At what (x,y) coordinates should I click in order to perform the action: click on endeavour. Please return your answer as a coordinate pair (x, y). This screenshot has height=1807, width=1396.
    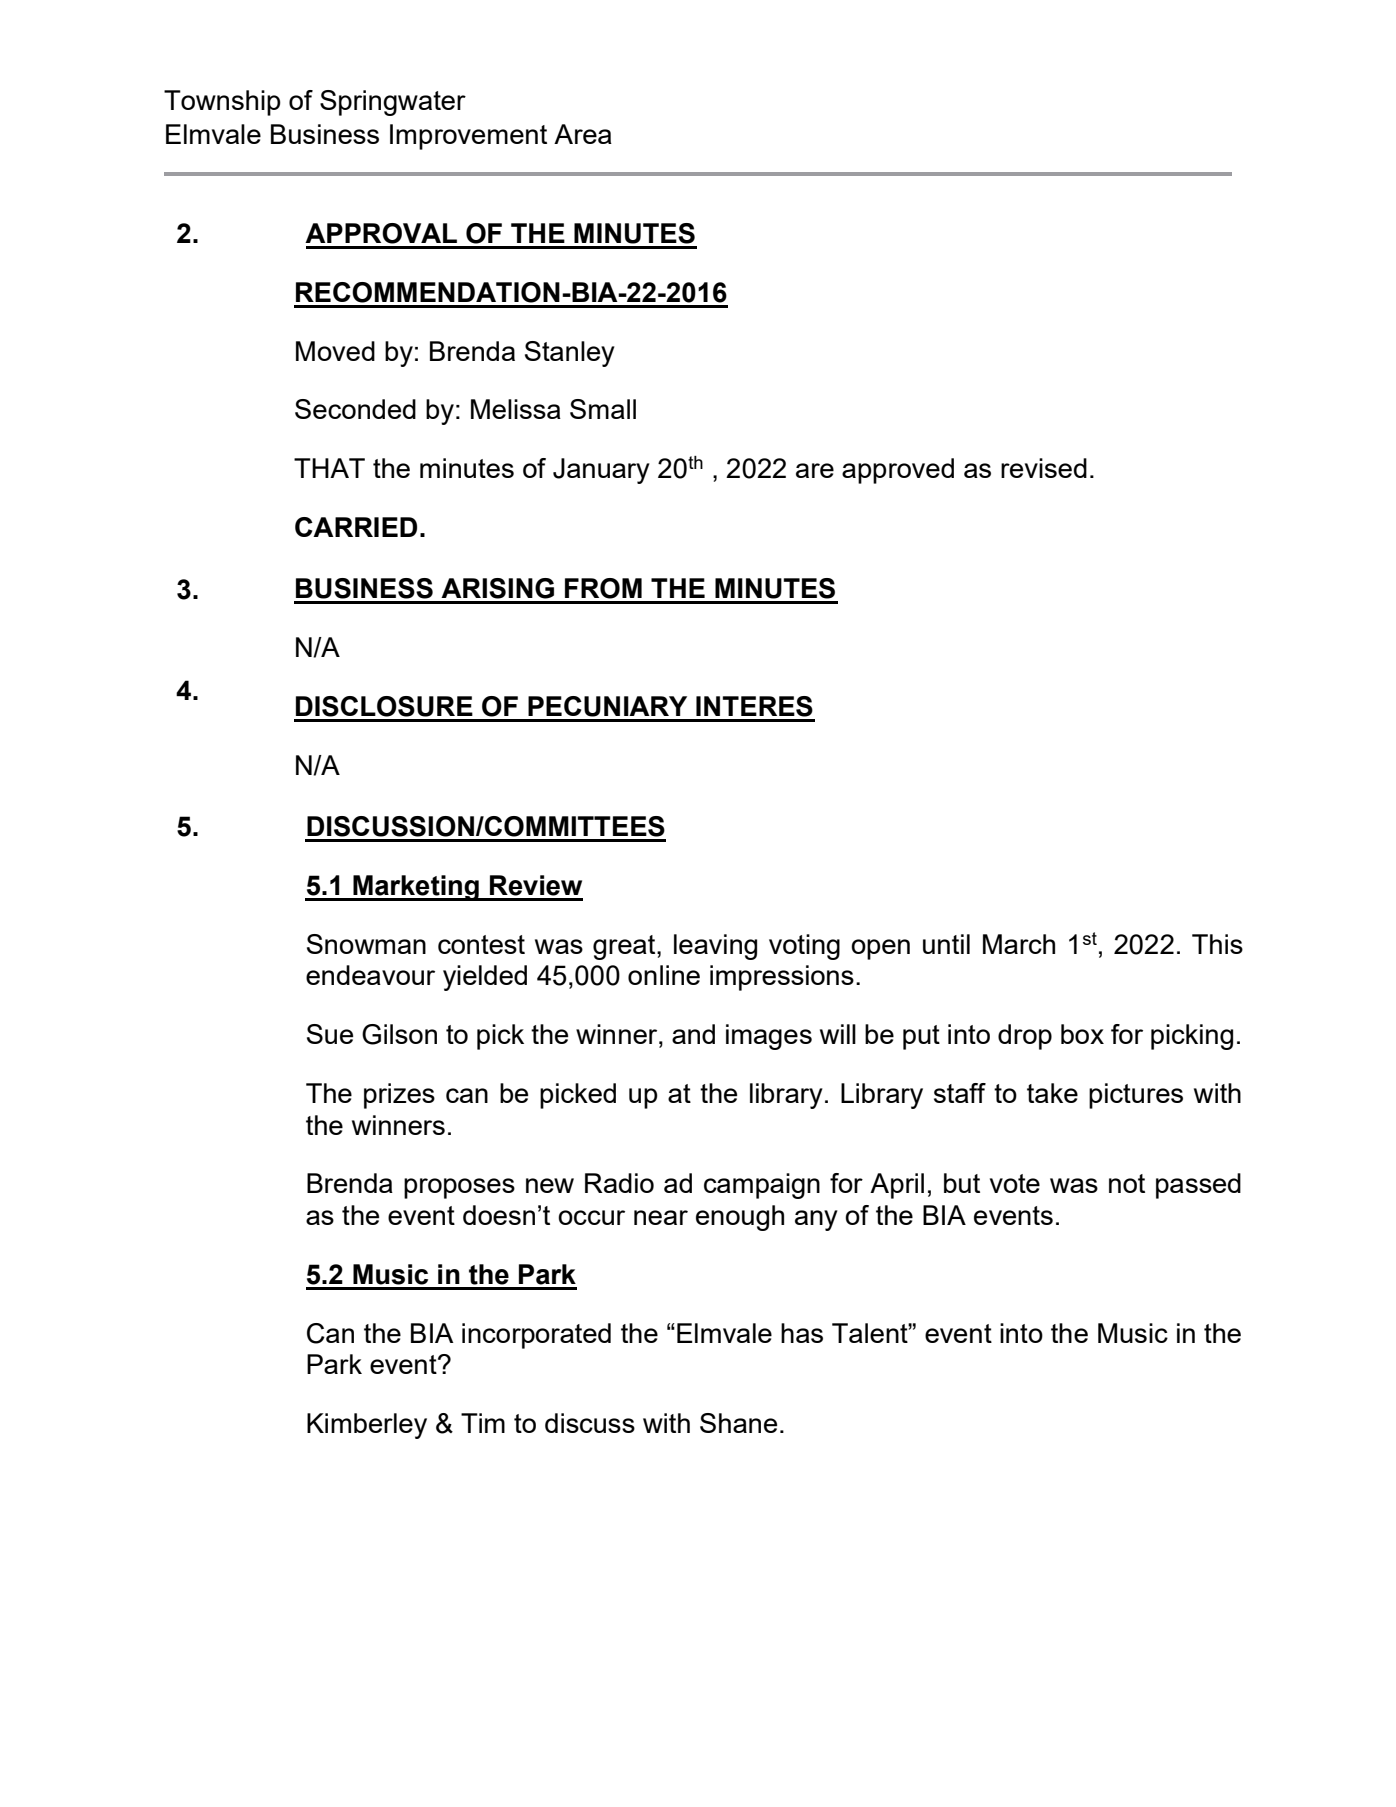
    Looking at the image, I should click on (370, 975).
